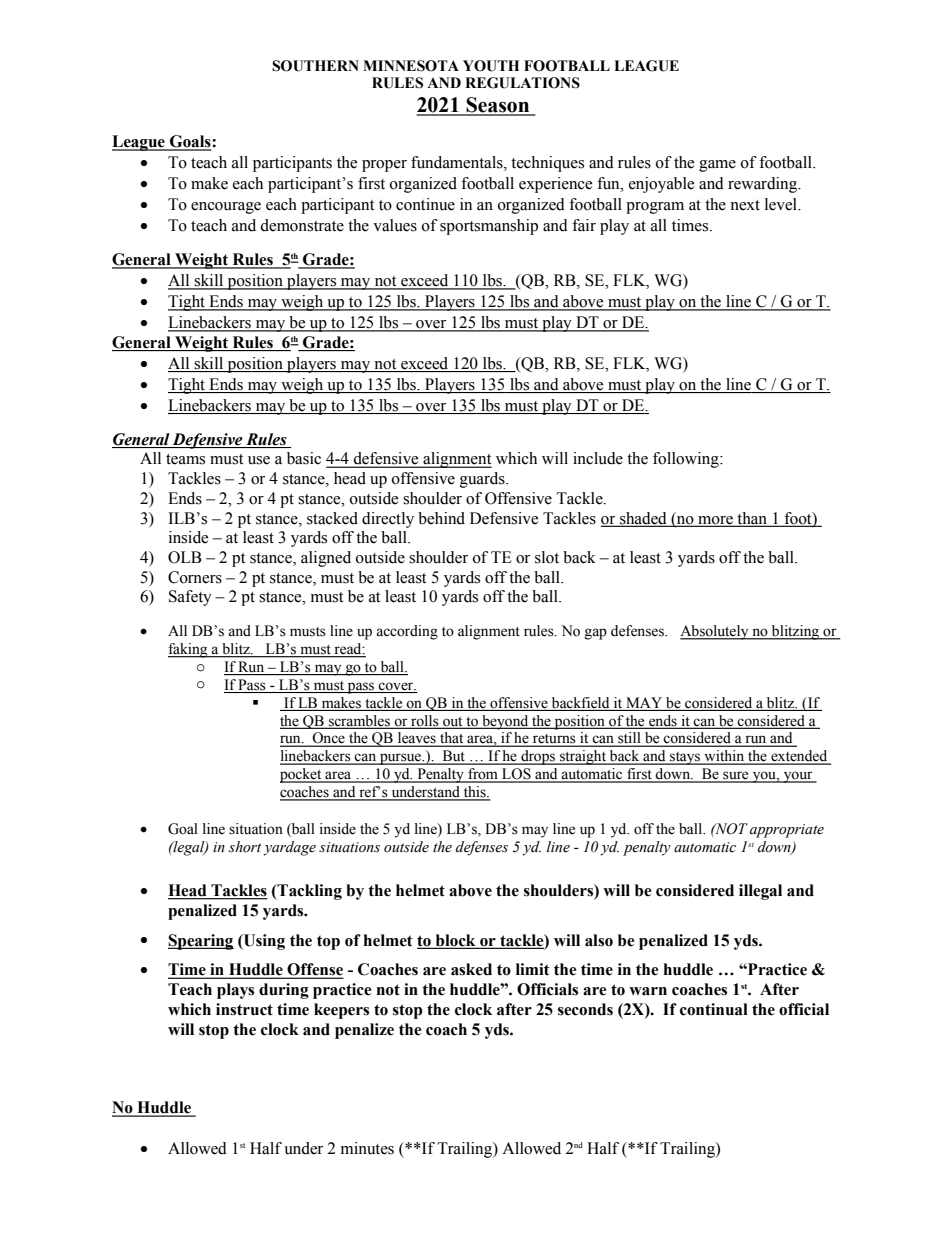 This screenshot has height=1233, width=952. Describe the element at coordinates (315, 66) in the screenshot. I see `SOUTHERN` at that location.
